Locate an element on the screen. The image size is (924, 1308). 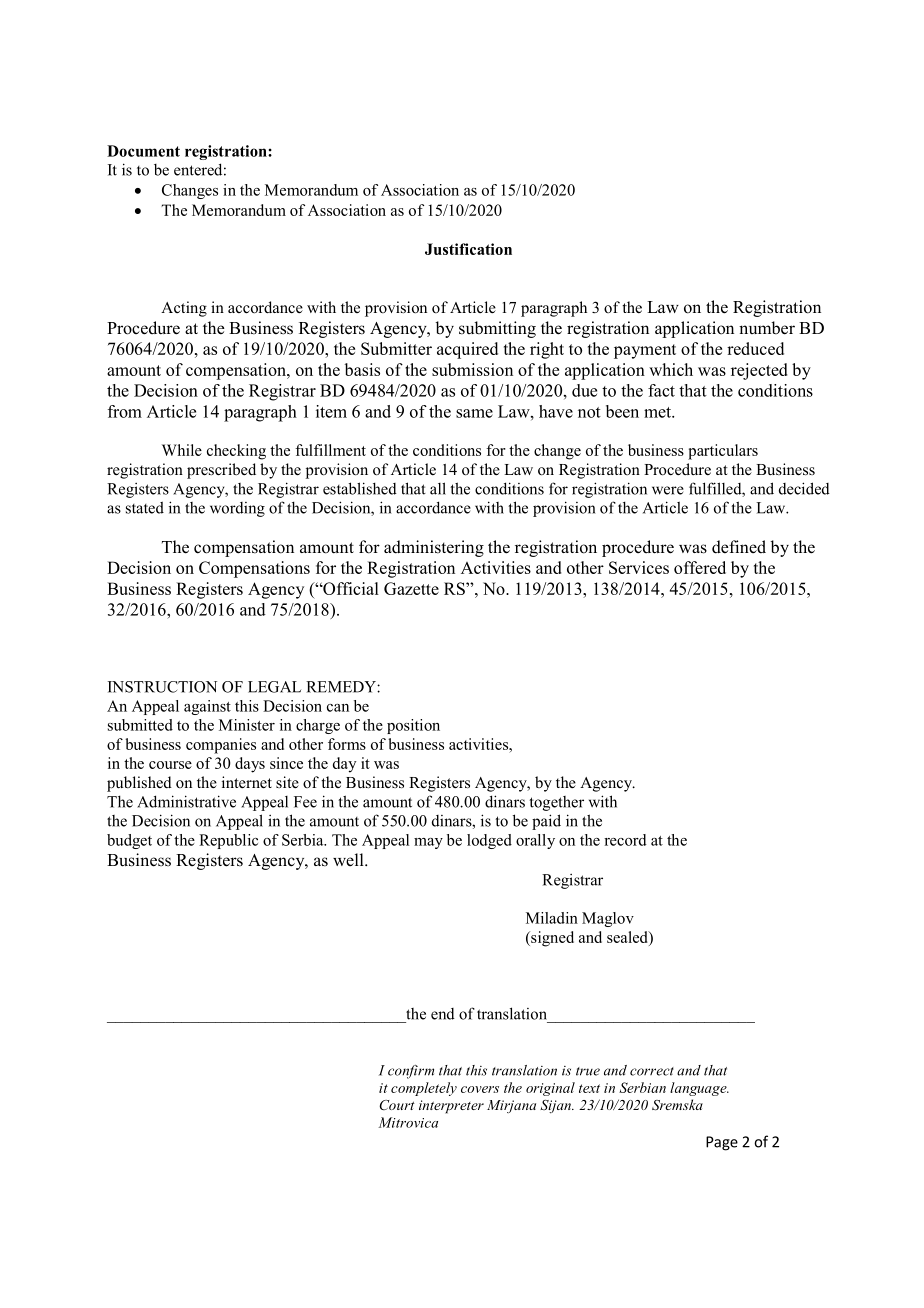
particulars is located at coordinates (723, 452).
